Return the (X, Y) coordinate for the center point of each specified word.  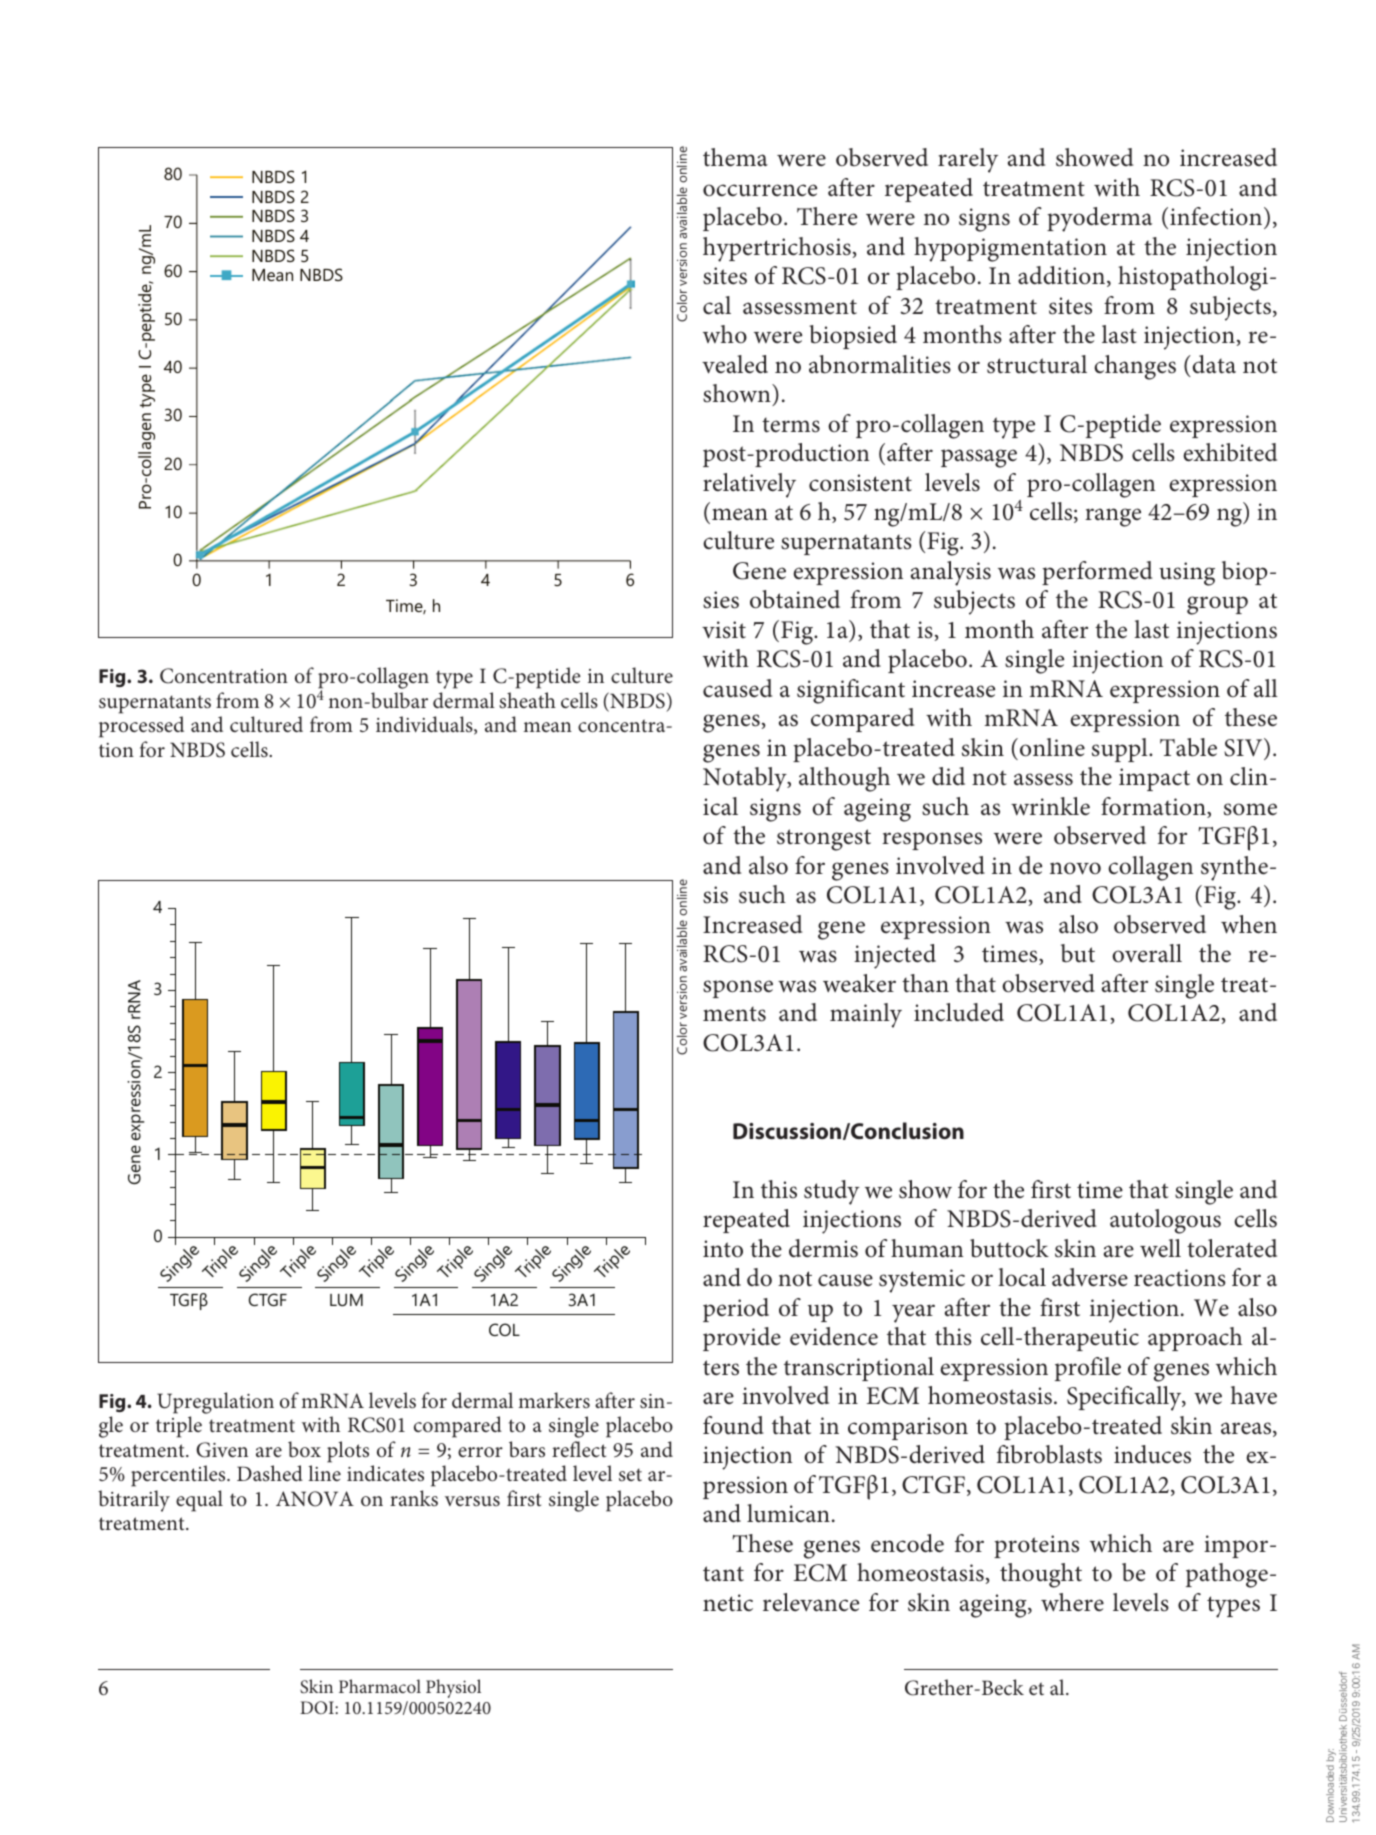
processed (141, 727)
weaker (859, 983)
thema (735, 157)
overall (1147, 953)
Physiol (453, 1688)
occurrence (760, 190)
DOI (318, 1707)
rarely (968, 160)
